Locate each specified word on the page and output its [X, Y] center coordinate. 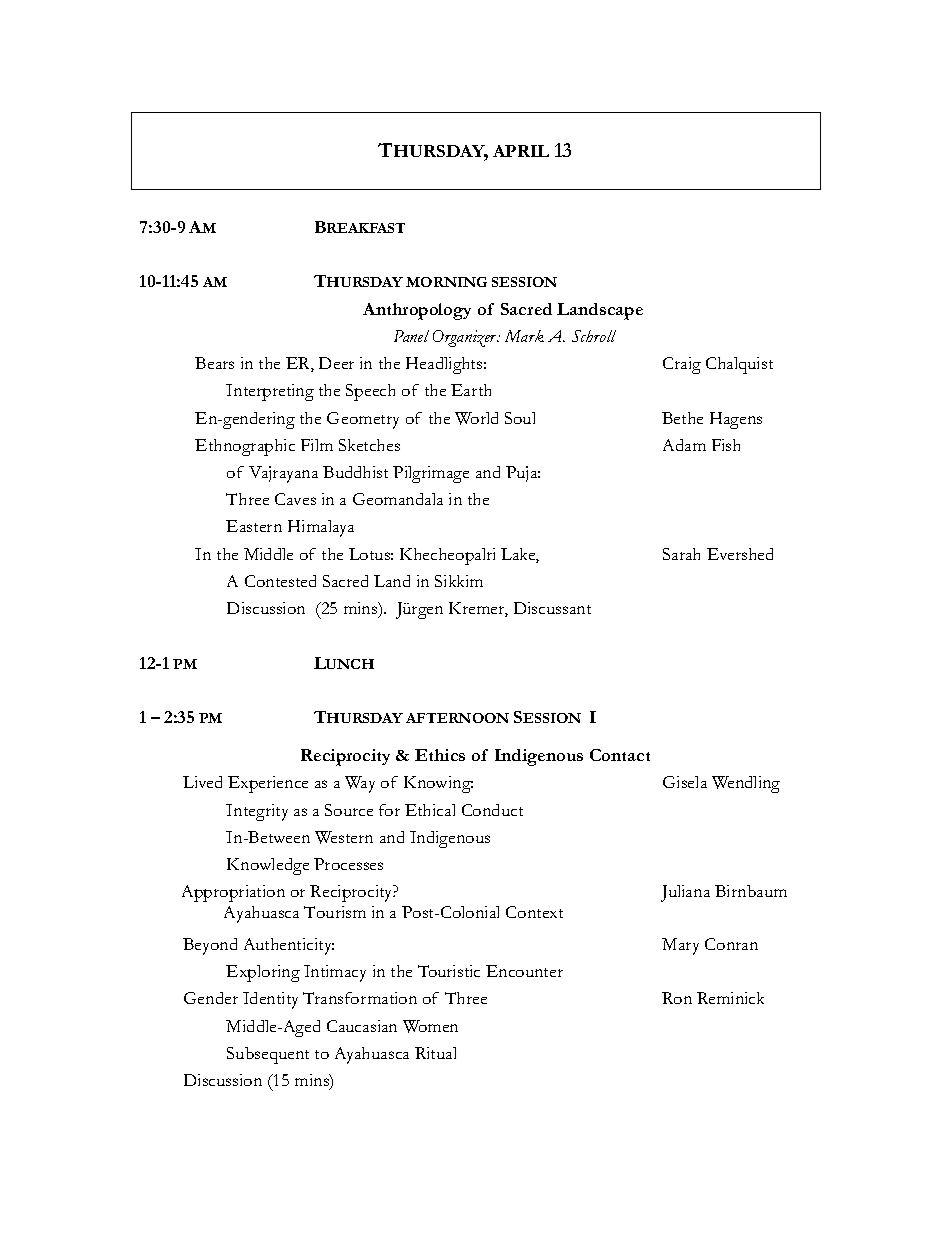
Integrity [257, 812]
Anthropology [417, 311]
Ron [677, 998]
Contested [280, 581]
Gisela [685, 782]
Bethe [682, 418]
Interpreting [270, 392]
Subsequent [268, 1055]
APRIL [521, 151]
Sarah [681, 554]
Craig [682, 365]
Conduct [492, 810]
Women [430, 1026]
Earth [471, 390]
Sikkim [459, 581]
